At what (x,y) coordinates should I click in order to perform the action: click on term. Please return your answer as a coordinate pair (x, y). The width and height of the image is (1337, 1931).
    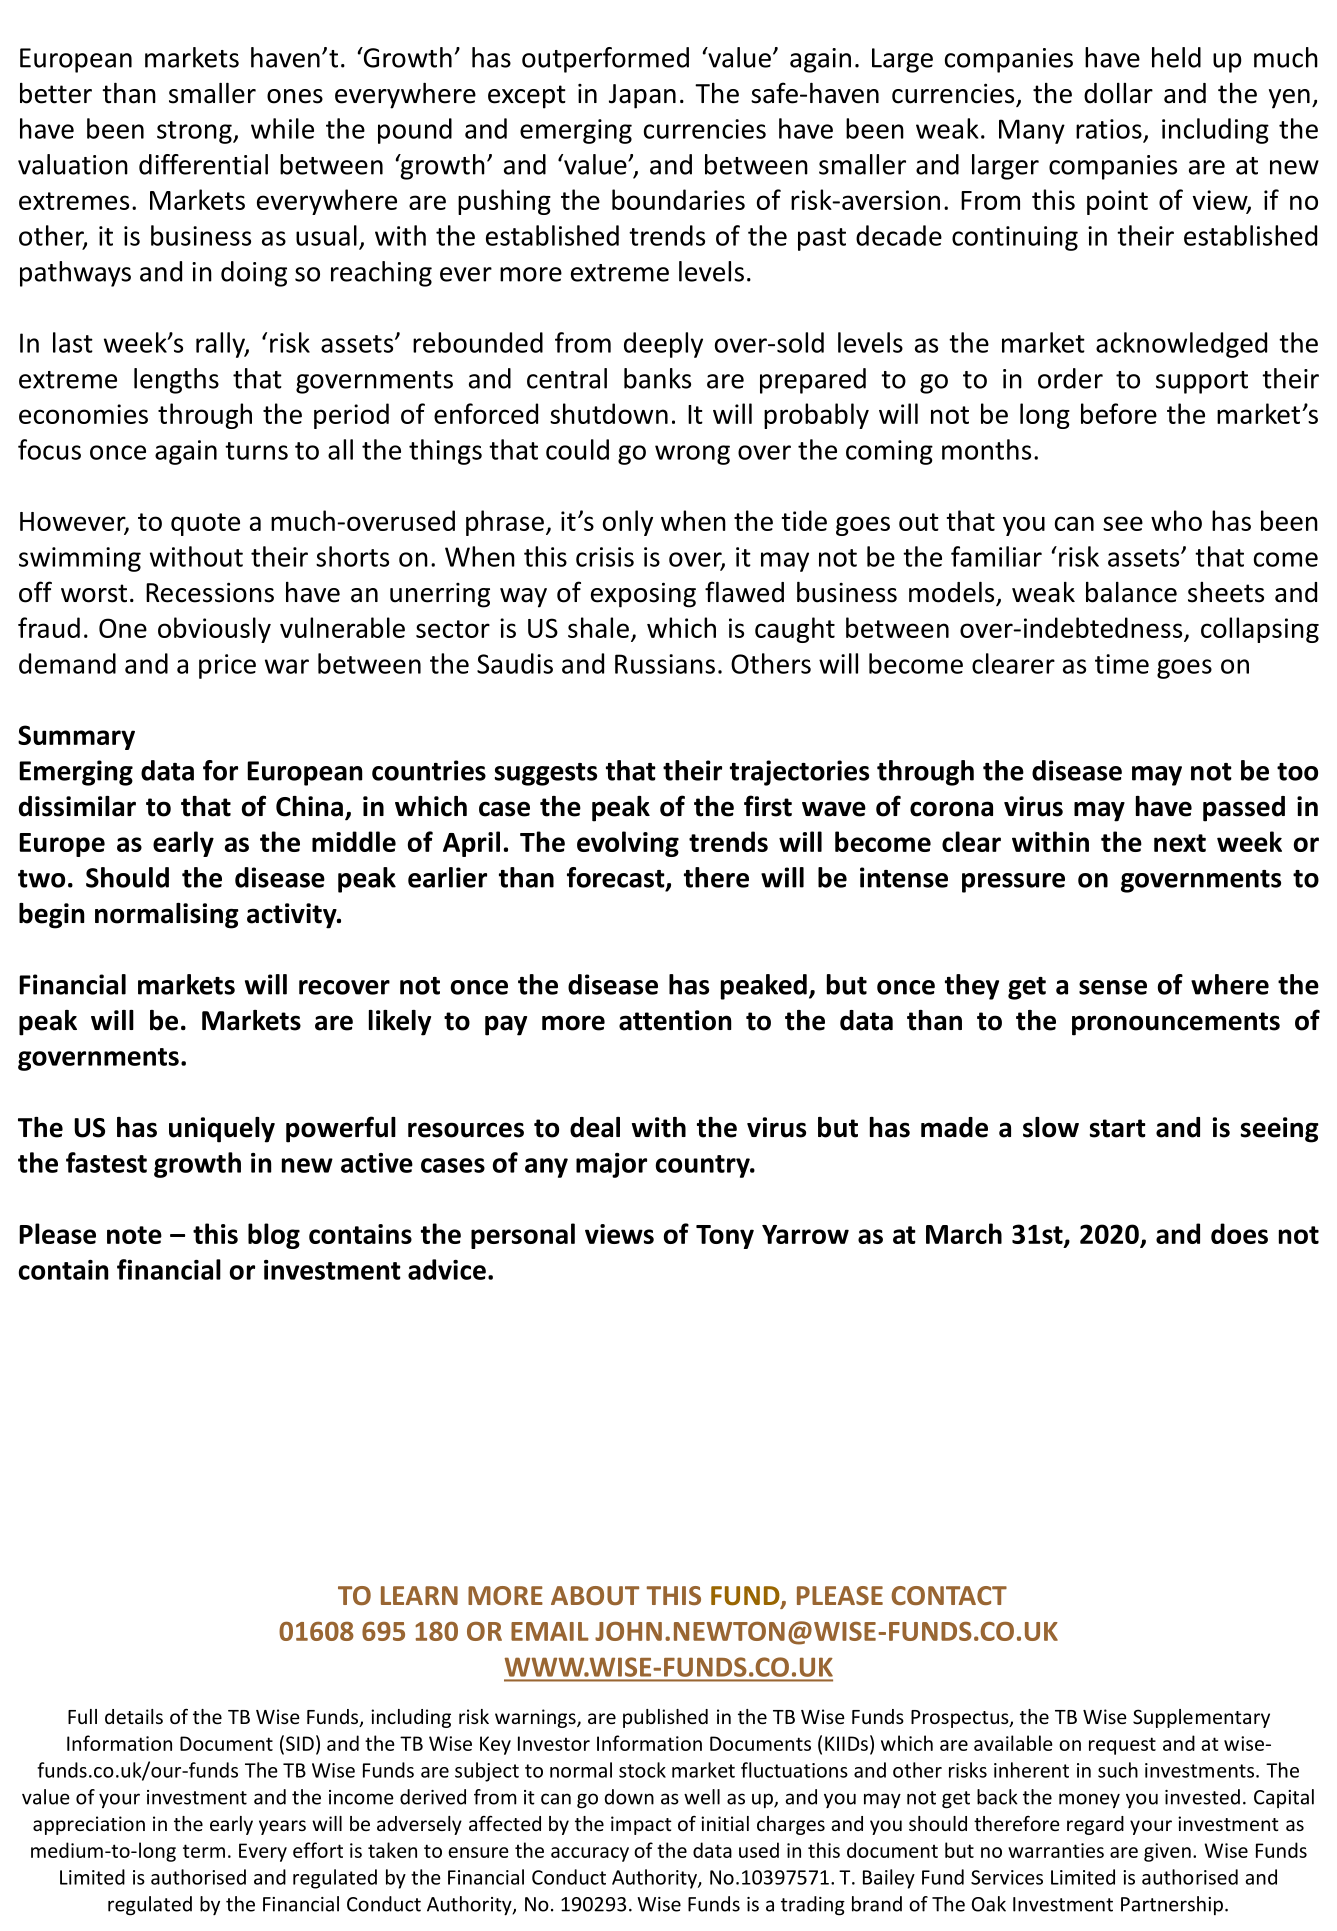
    Looking at the image, I should click on (204, 1851).
